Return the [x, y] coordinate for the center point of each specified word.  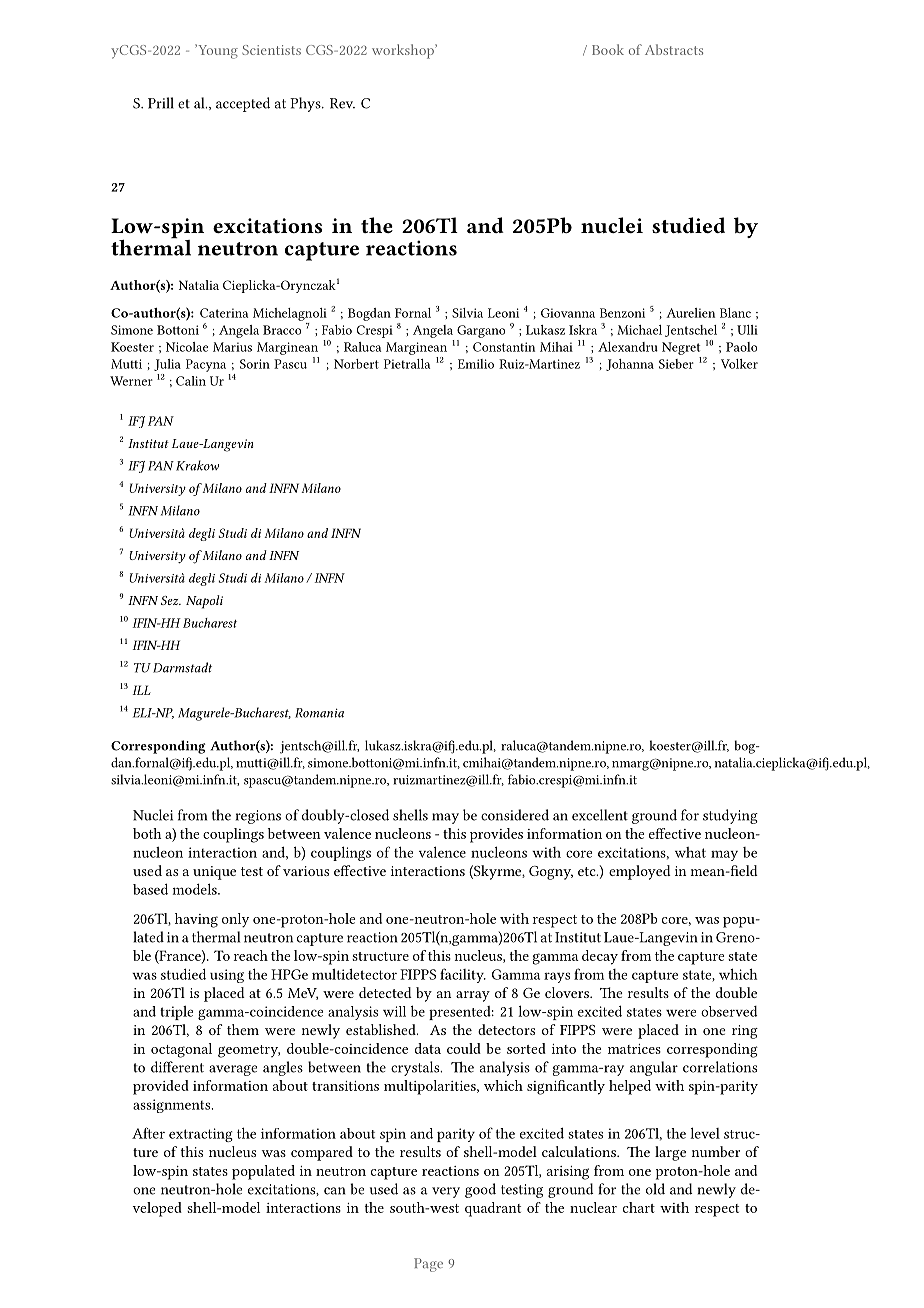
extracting [201, 1135]
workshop [404, 51]
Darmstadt [182, 667]
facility [463, 975]
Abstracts [674, 49]
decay [600, 957]
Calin [191, 381]
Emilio [476, 364]
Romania [319, 713]
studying [730, 816]
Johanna [630, 365]
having [196, 920]
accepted [243, 104]
